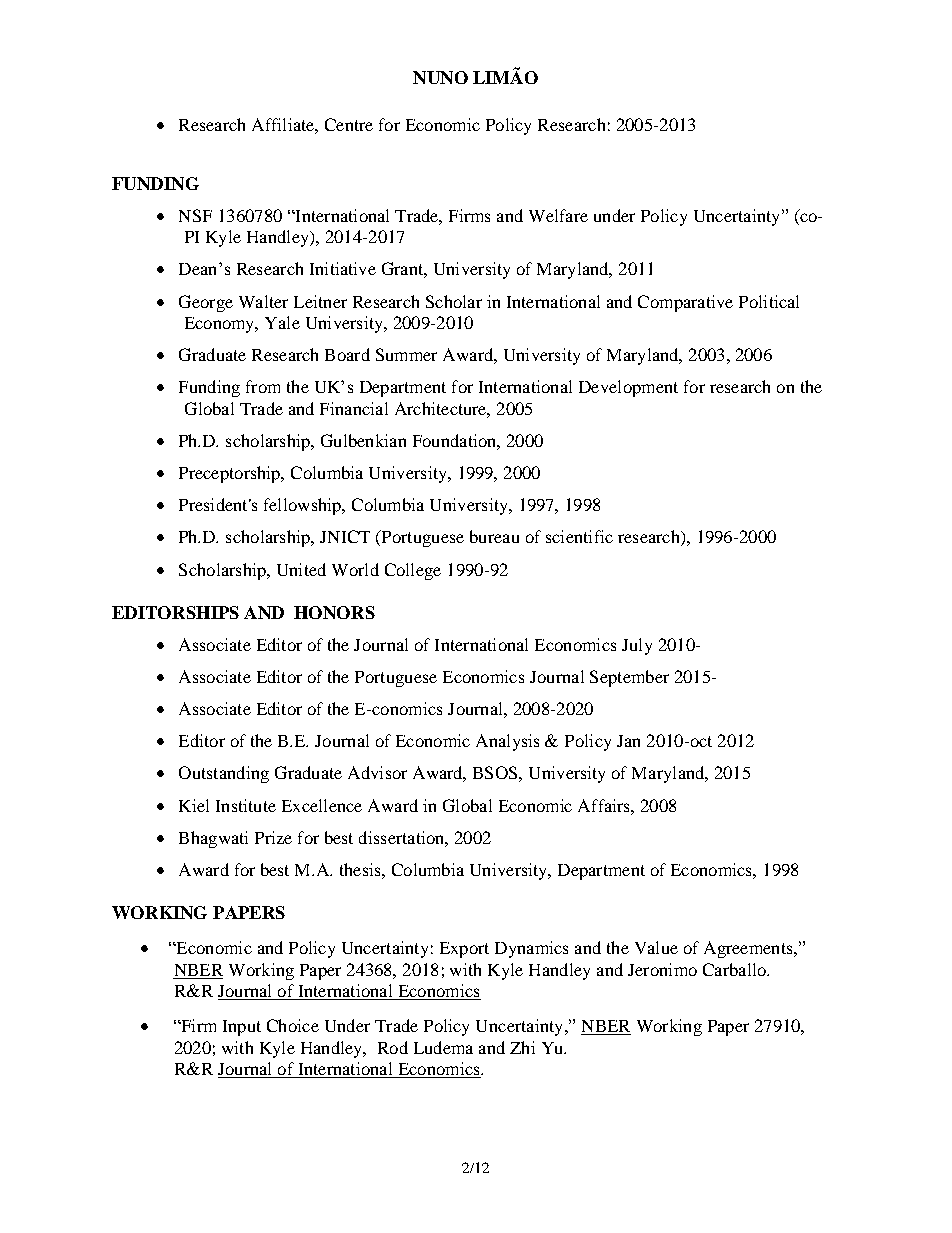  What do you see at coordinates (282, 322) in the screenshot?
I see `Yale` at bounding box center [282, 322].
